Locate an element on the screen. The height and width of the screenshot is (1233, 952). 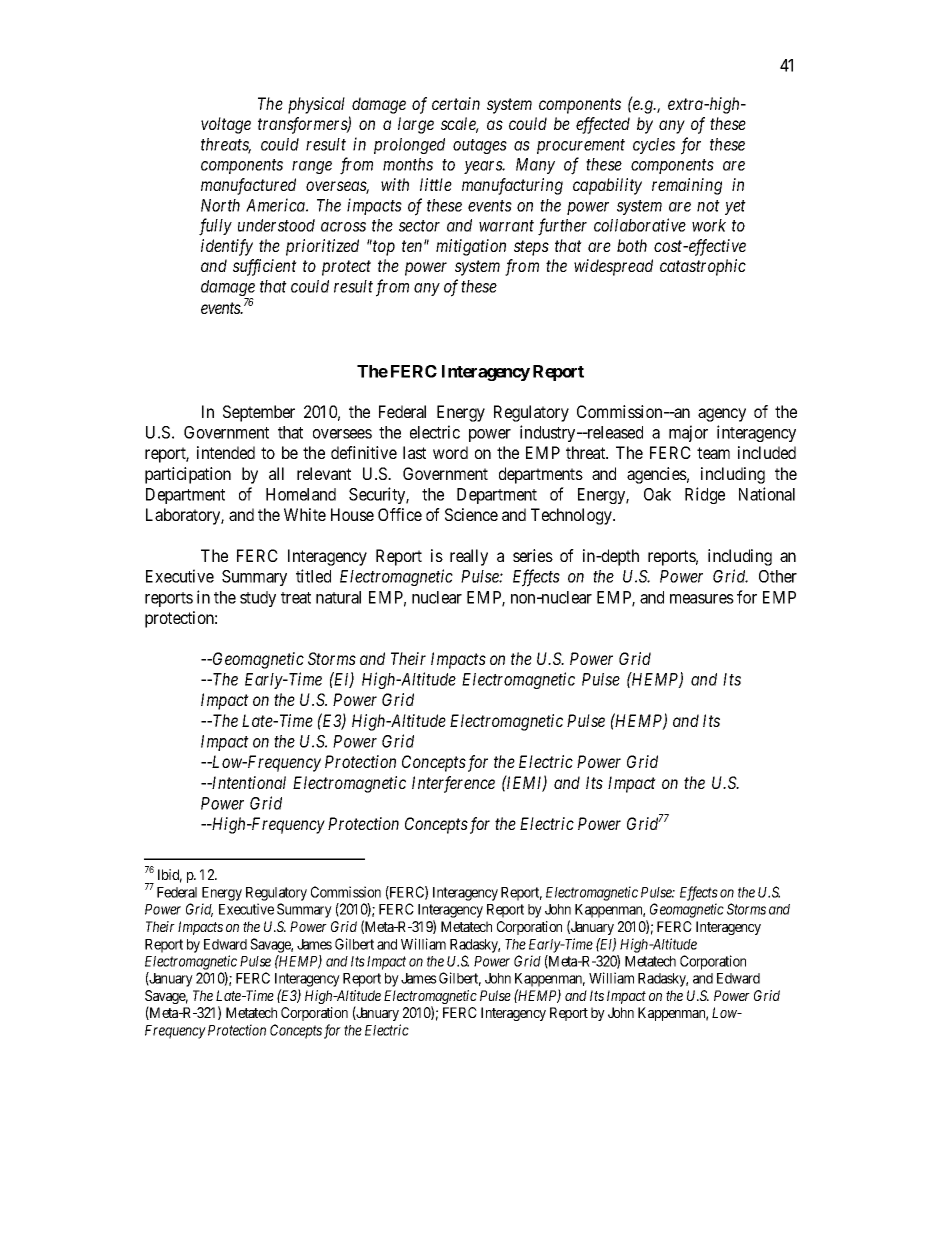
physical is located at coordinates (316, 105).
